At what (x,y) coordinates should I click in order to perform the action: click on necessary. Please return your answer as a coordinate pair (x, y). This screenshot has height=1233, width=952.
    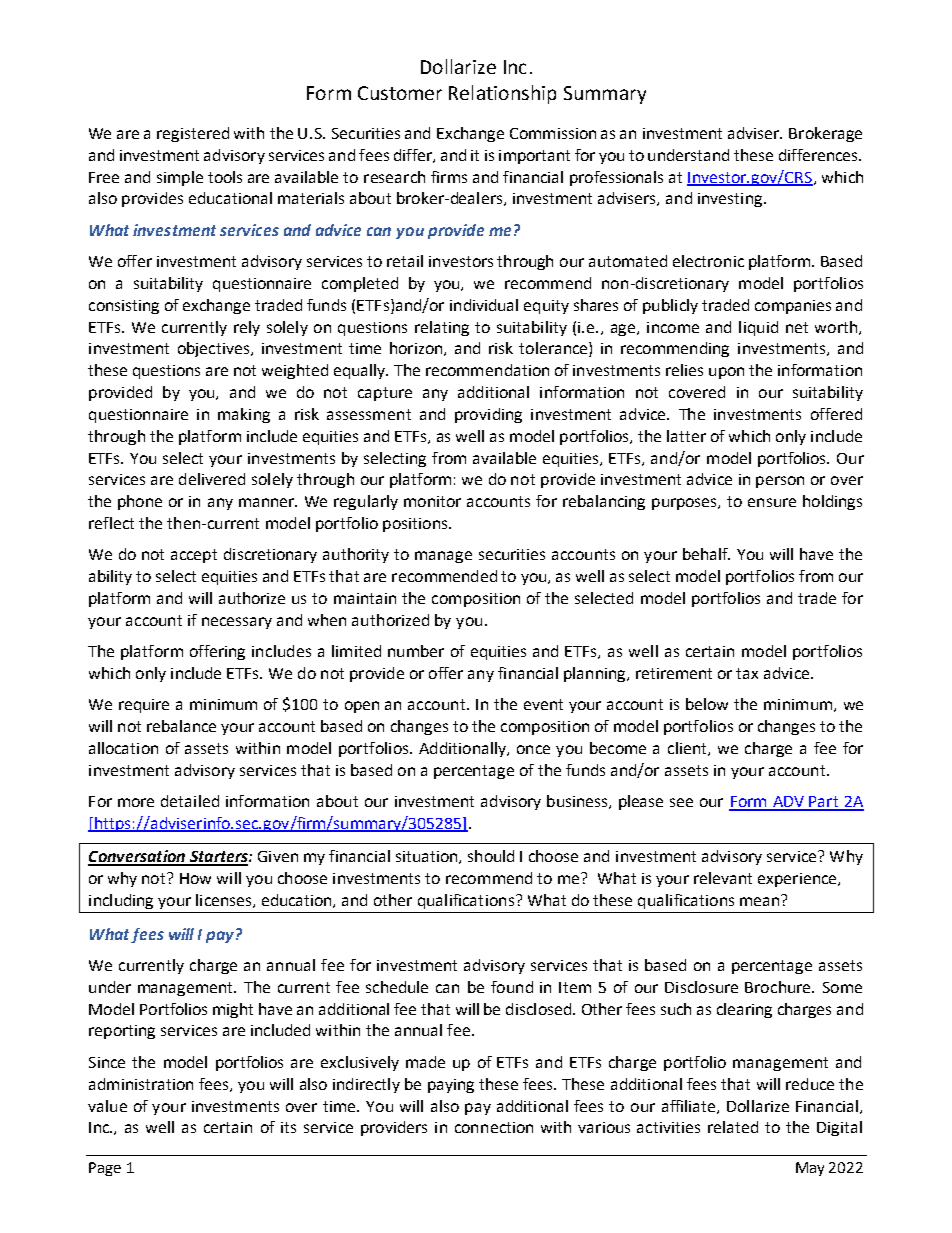
    Looking at the image, I should click on (237, 623).
